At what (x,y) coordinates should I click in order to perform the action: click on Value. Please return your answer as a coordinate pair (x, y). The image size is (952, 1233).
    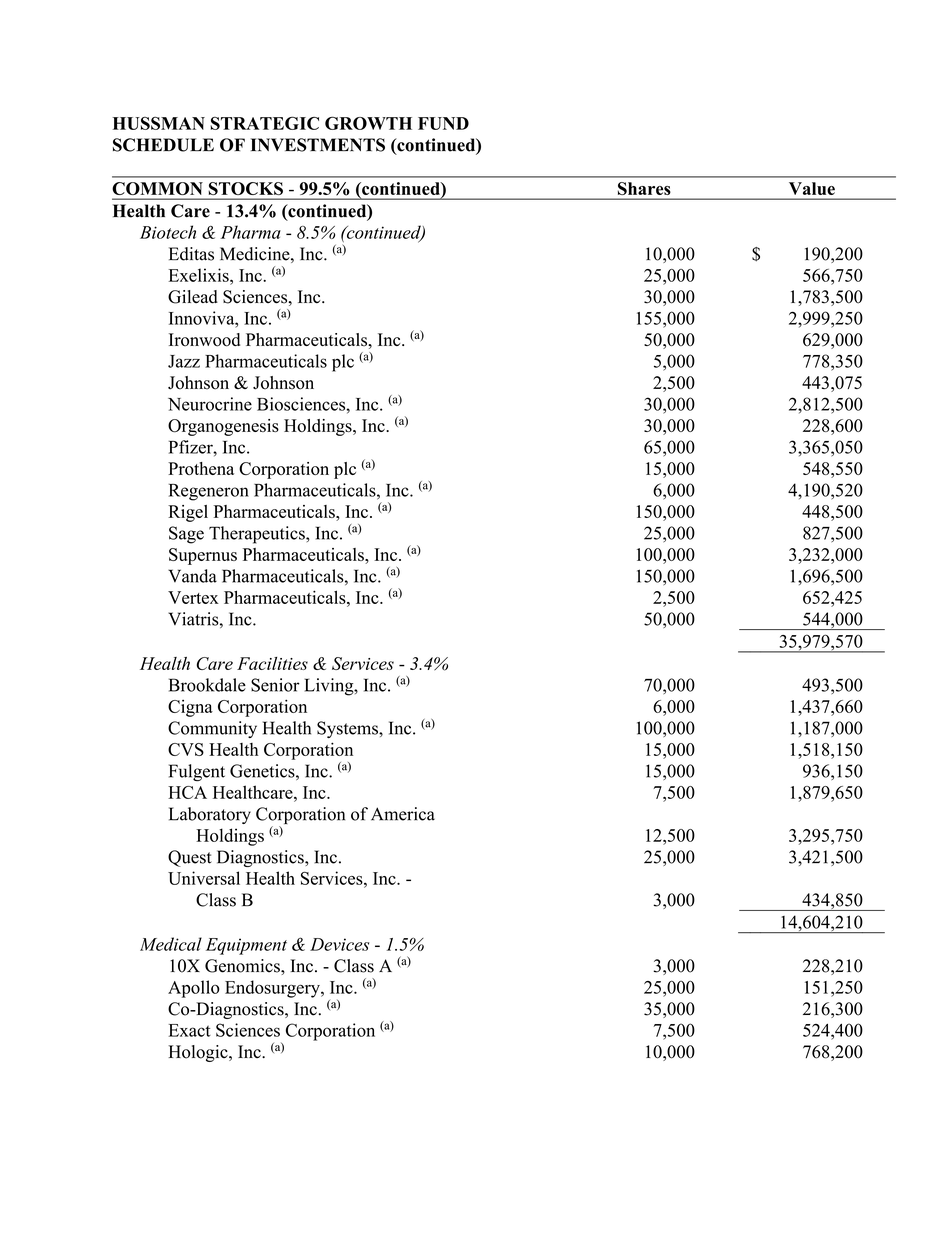
    Looking at the image, I should click on (812, 188).
